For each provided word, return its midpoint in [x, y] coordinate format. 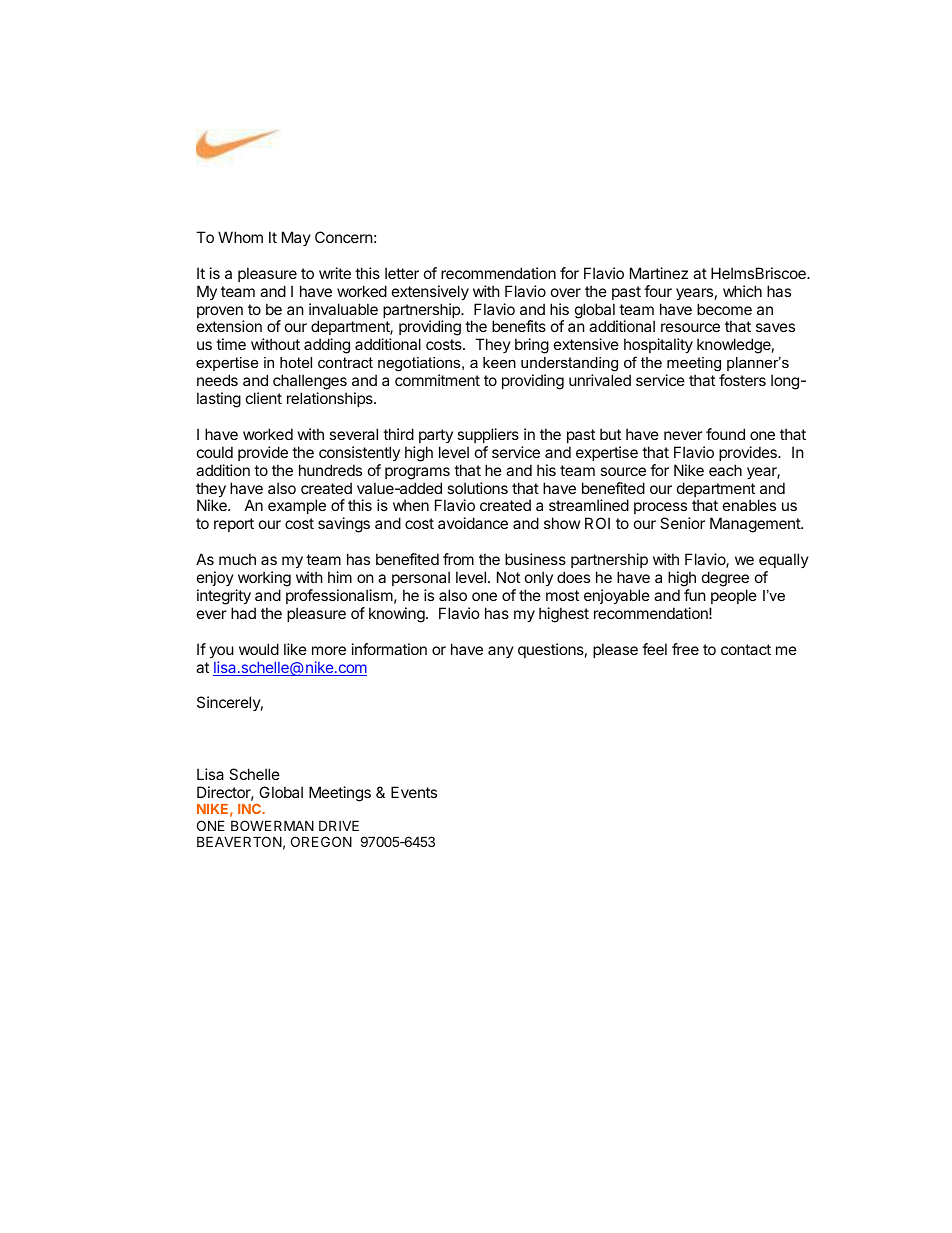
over [566, 292]
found [725, 434]
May [296, 238]
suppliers [488, 435]
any [501, 652]
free [685, 649]
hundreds [330, 470]
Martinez [659, 273]
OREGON [321, 841]
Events [414, 792]
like [295, 649]
